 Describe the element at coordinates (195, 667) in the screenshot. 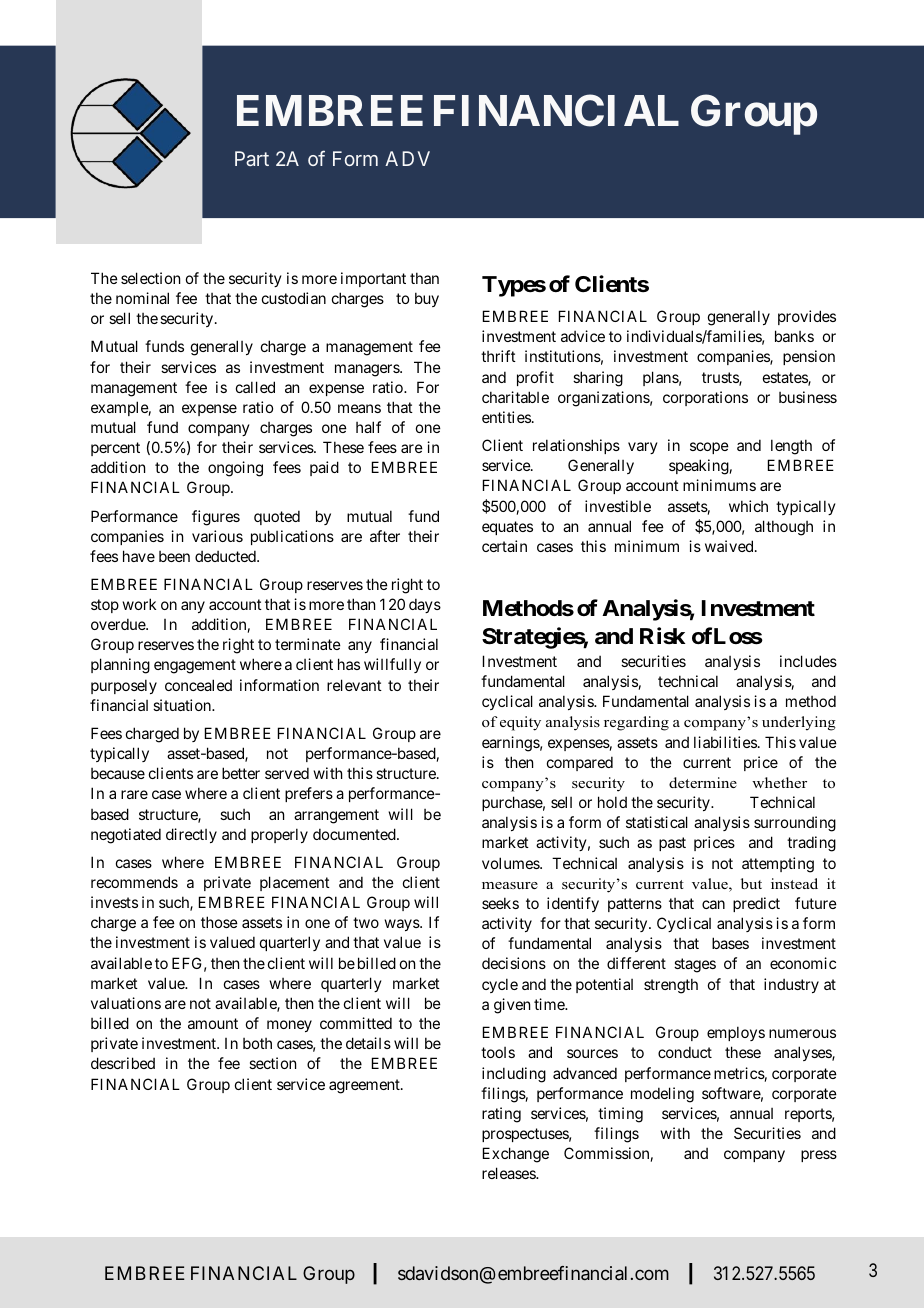

I see `engagement` at that location.
